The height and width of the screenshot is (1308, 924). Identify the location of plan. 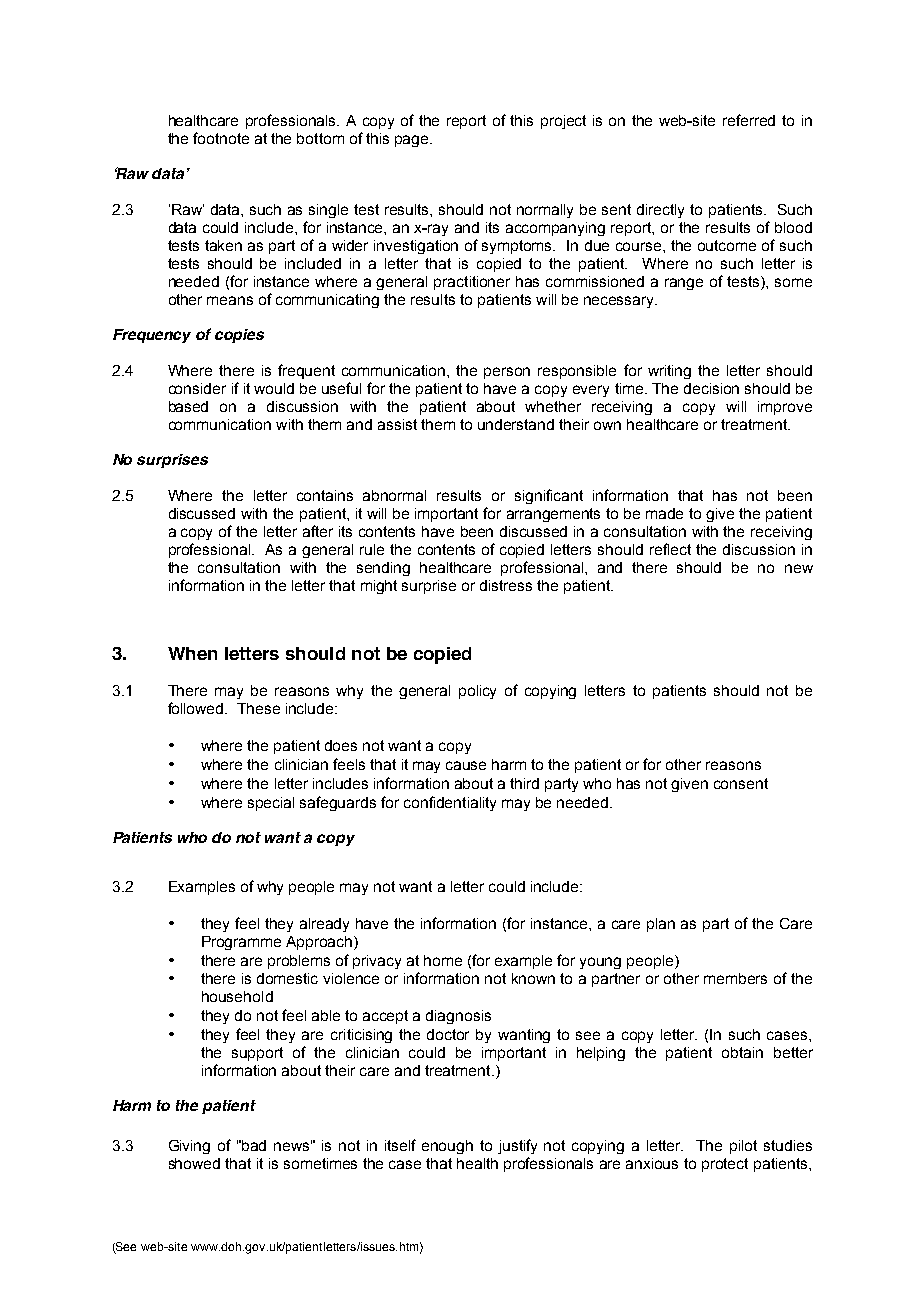
(661, 925).
